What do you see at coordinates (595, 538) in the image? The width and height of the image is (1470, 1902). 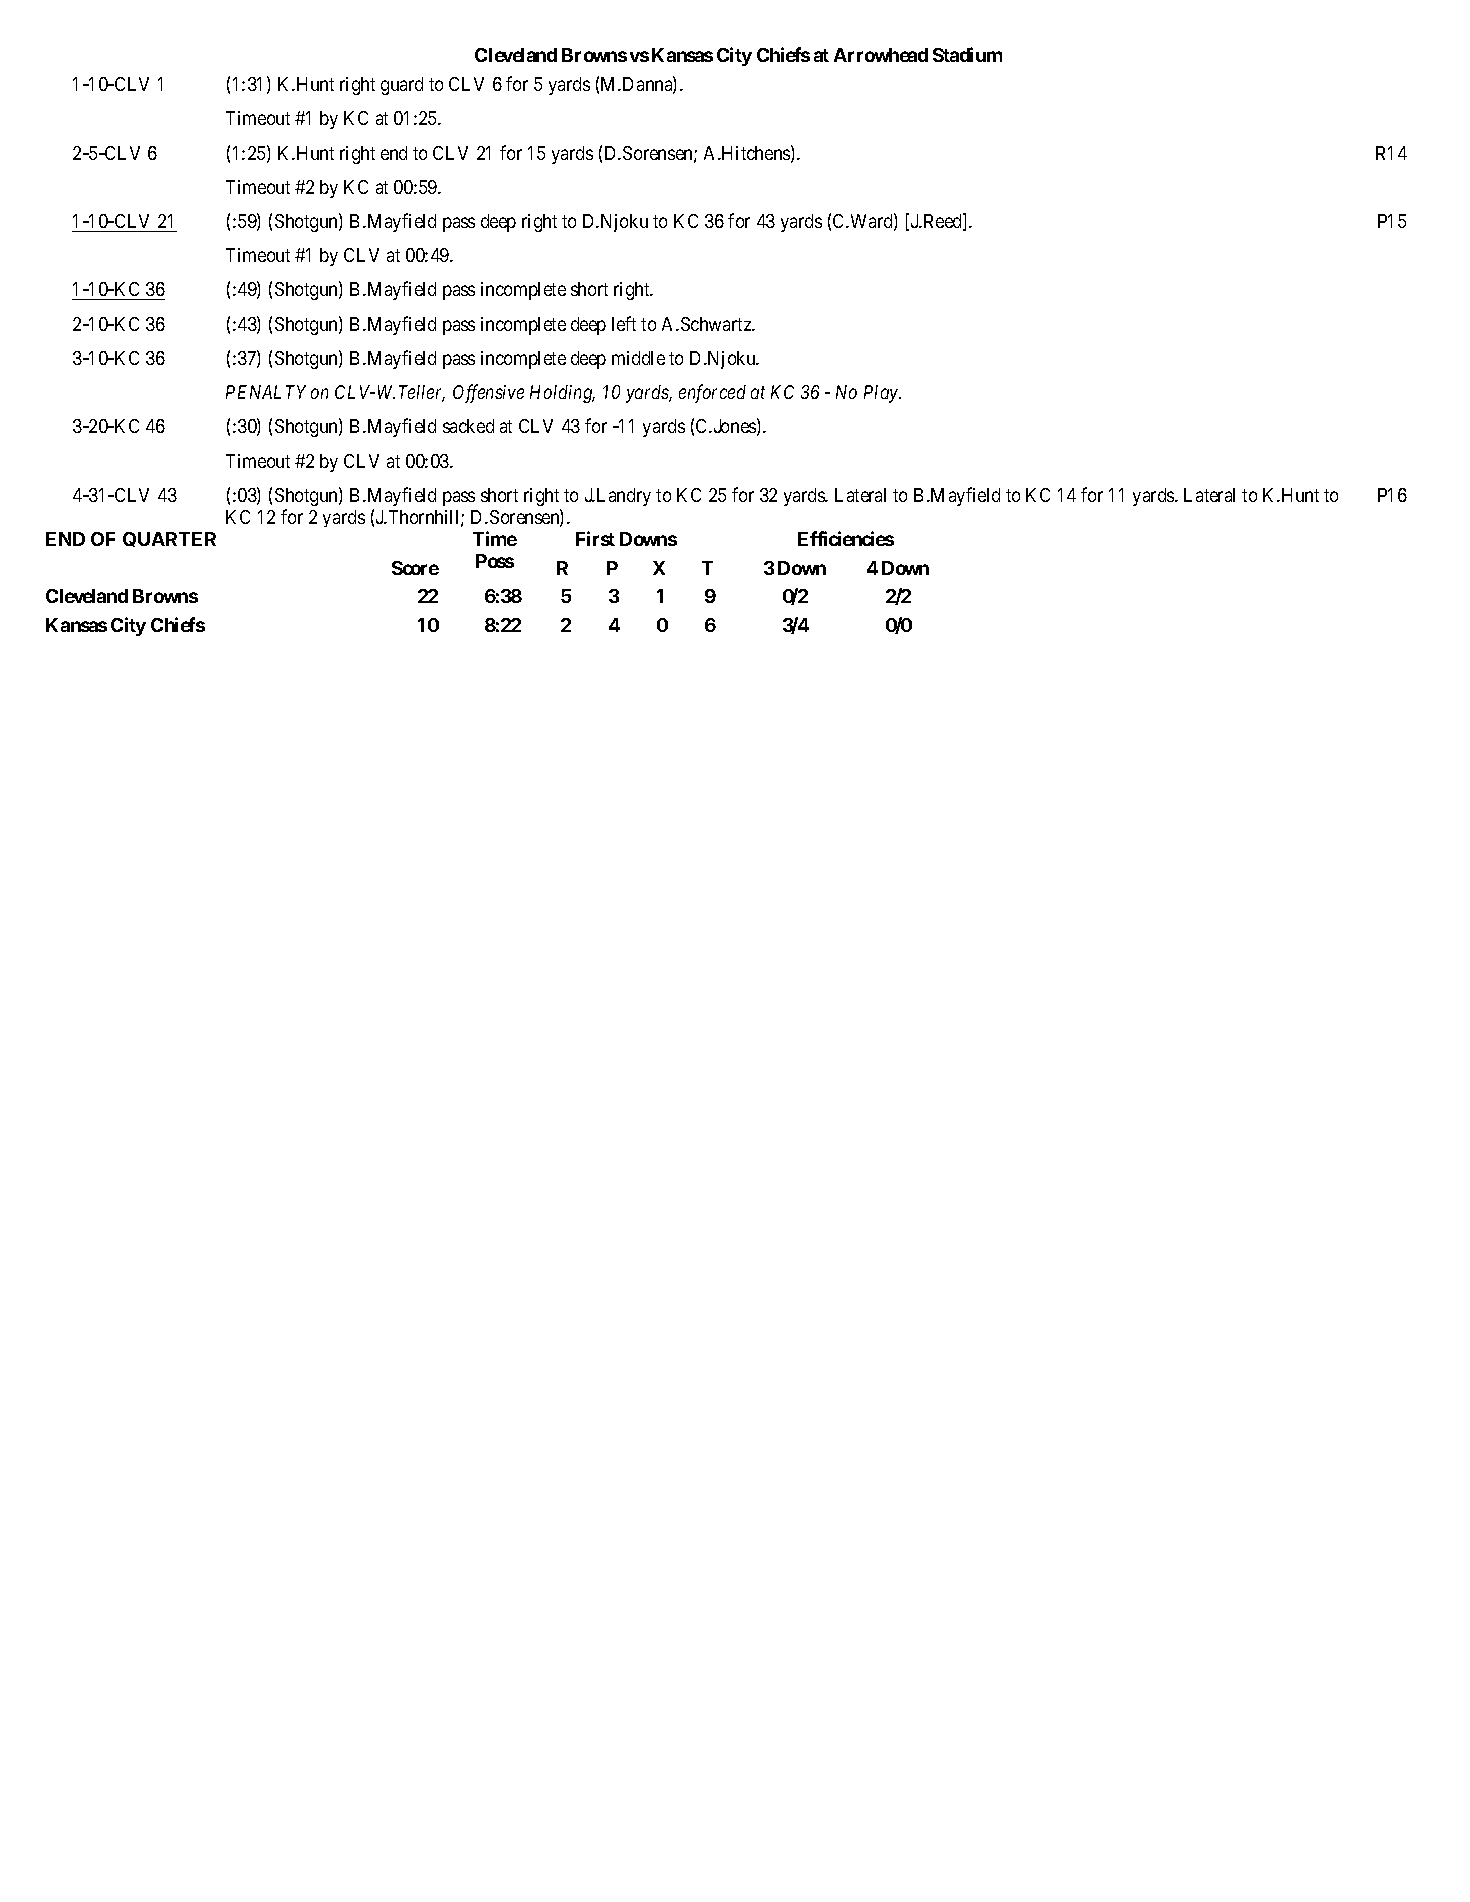 I see `First` at bounding box center [595, 538].
